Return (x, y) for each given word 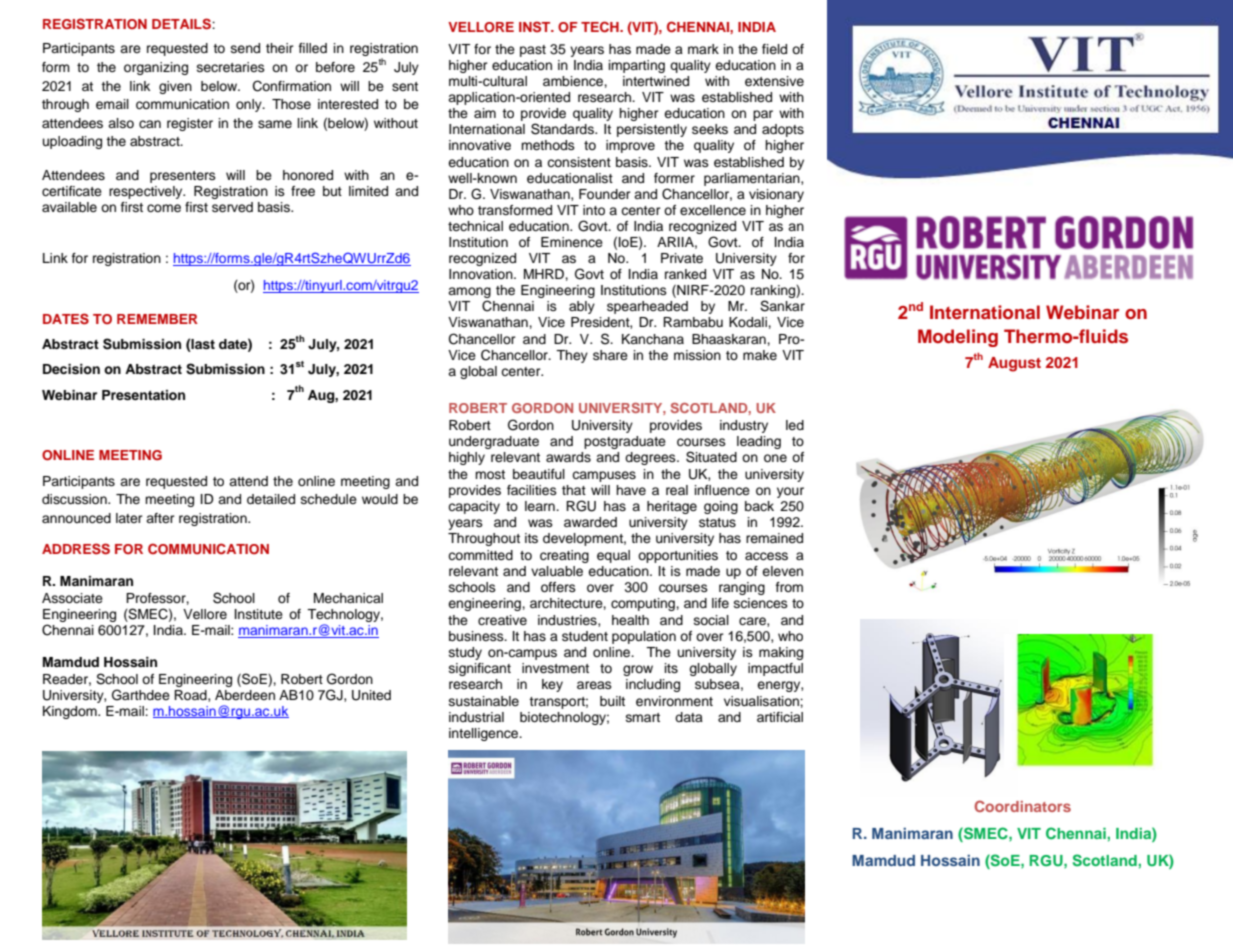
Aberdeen (245, 695)
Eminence (572, 242)
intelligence (484, 734)
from (789, 587)
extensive (774, 81)
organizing (156, 68)
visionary (776, 195)
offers (558, 587)
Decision (71, 369)
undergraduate (494, 442)
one (775, 458)
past (533, 51)
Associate (72, 598)
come (164, 208)
